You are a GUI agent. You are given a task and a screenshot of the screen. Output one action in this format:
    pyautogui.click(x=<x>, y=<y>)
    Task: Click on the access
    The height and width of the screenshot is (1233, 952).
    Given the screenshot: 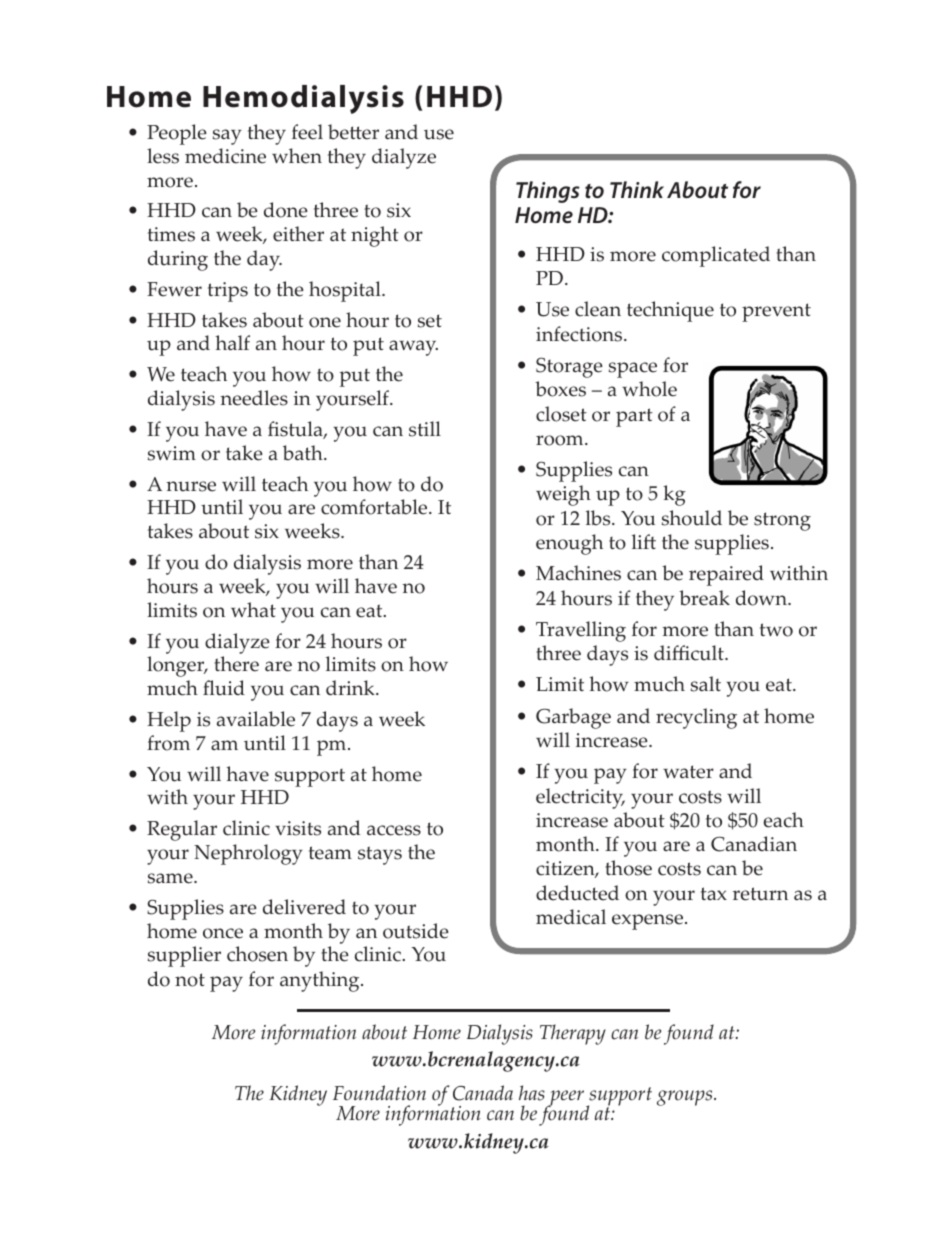 What is the action you would take?
    pyautogui.click(x=394, y=830)
